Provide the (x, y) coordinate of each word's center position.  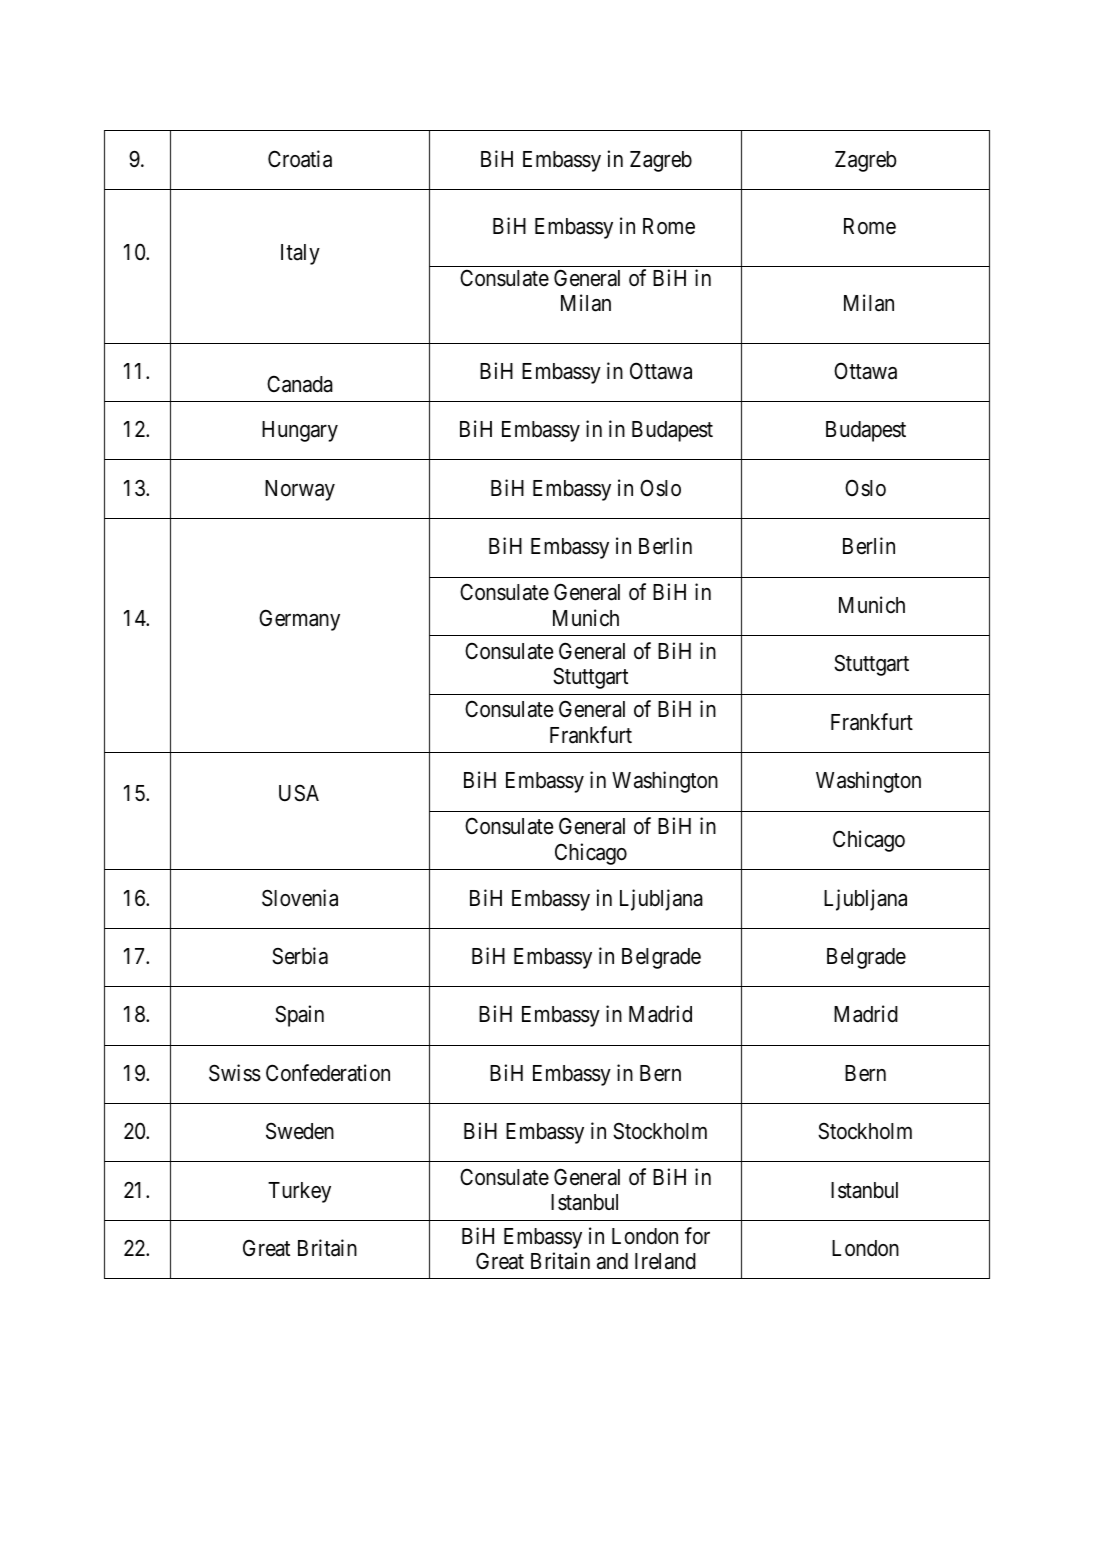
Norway (300, 490)
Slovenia (300, 898)
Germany (299, 620)
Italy (300, 254)
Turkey (299, 1192)
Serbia (300, 956)
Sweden (300, 1131)
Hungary (300, 431)
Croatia (300, 159)
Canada (300, 384)
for (697, 1235)
